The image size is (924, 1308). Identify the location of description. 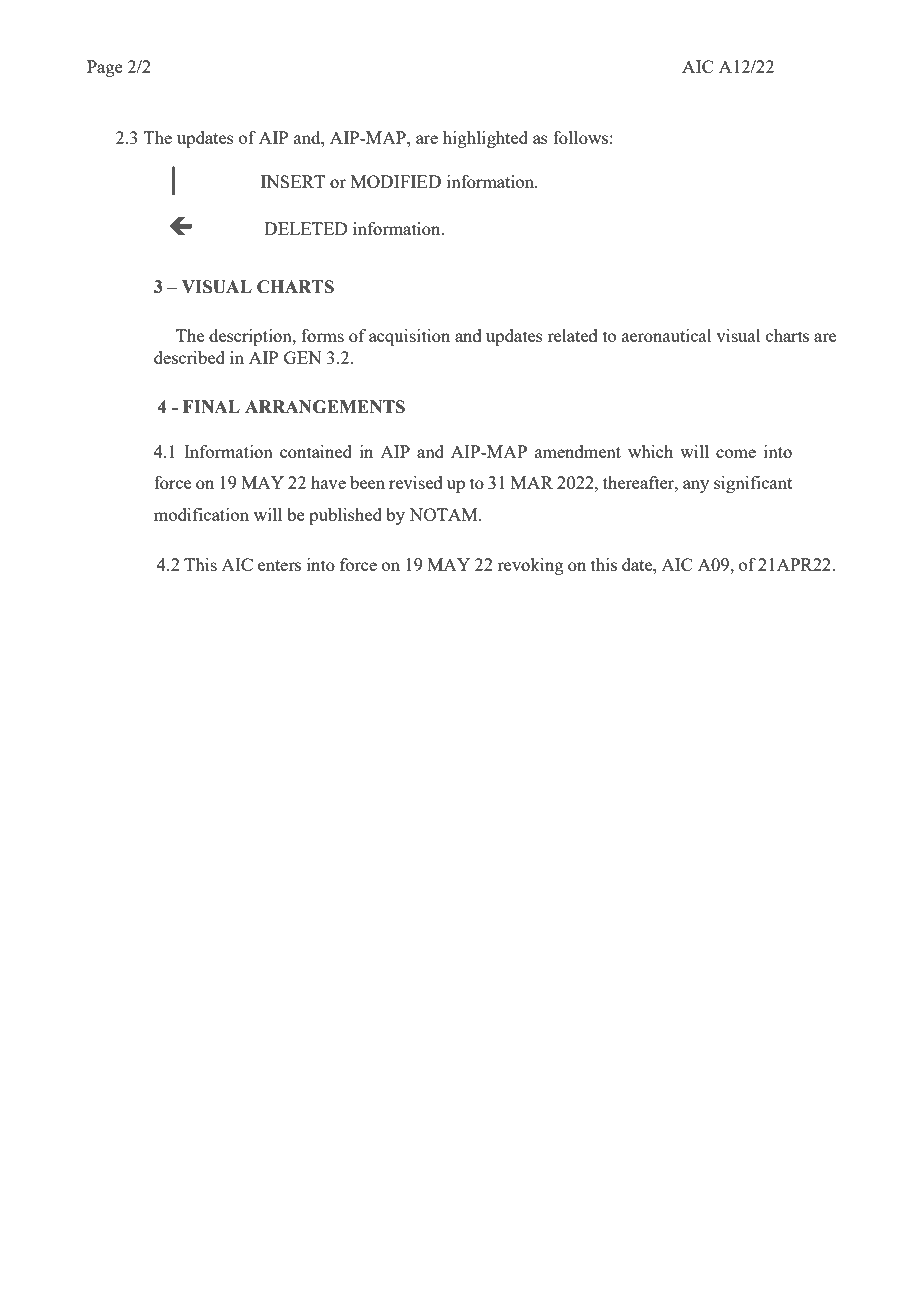
(251, 337).
